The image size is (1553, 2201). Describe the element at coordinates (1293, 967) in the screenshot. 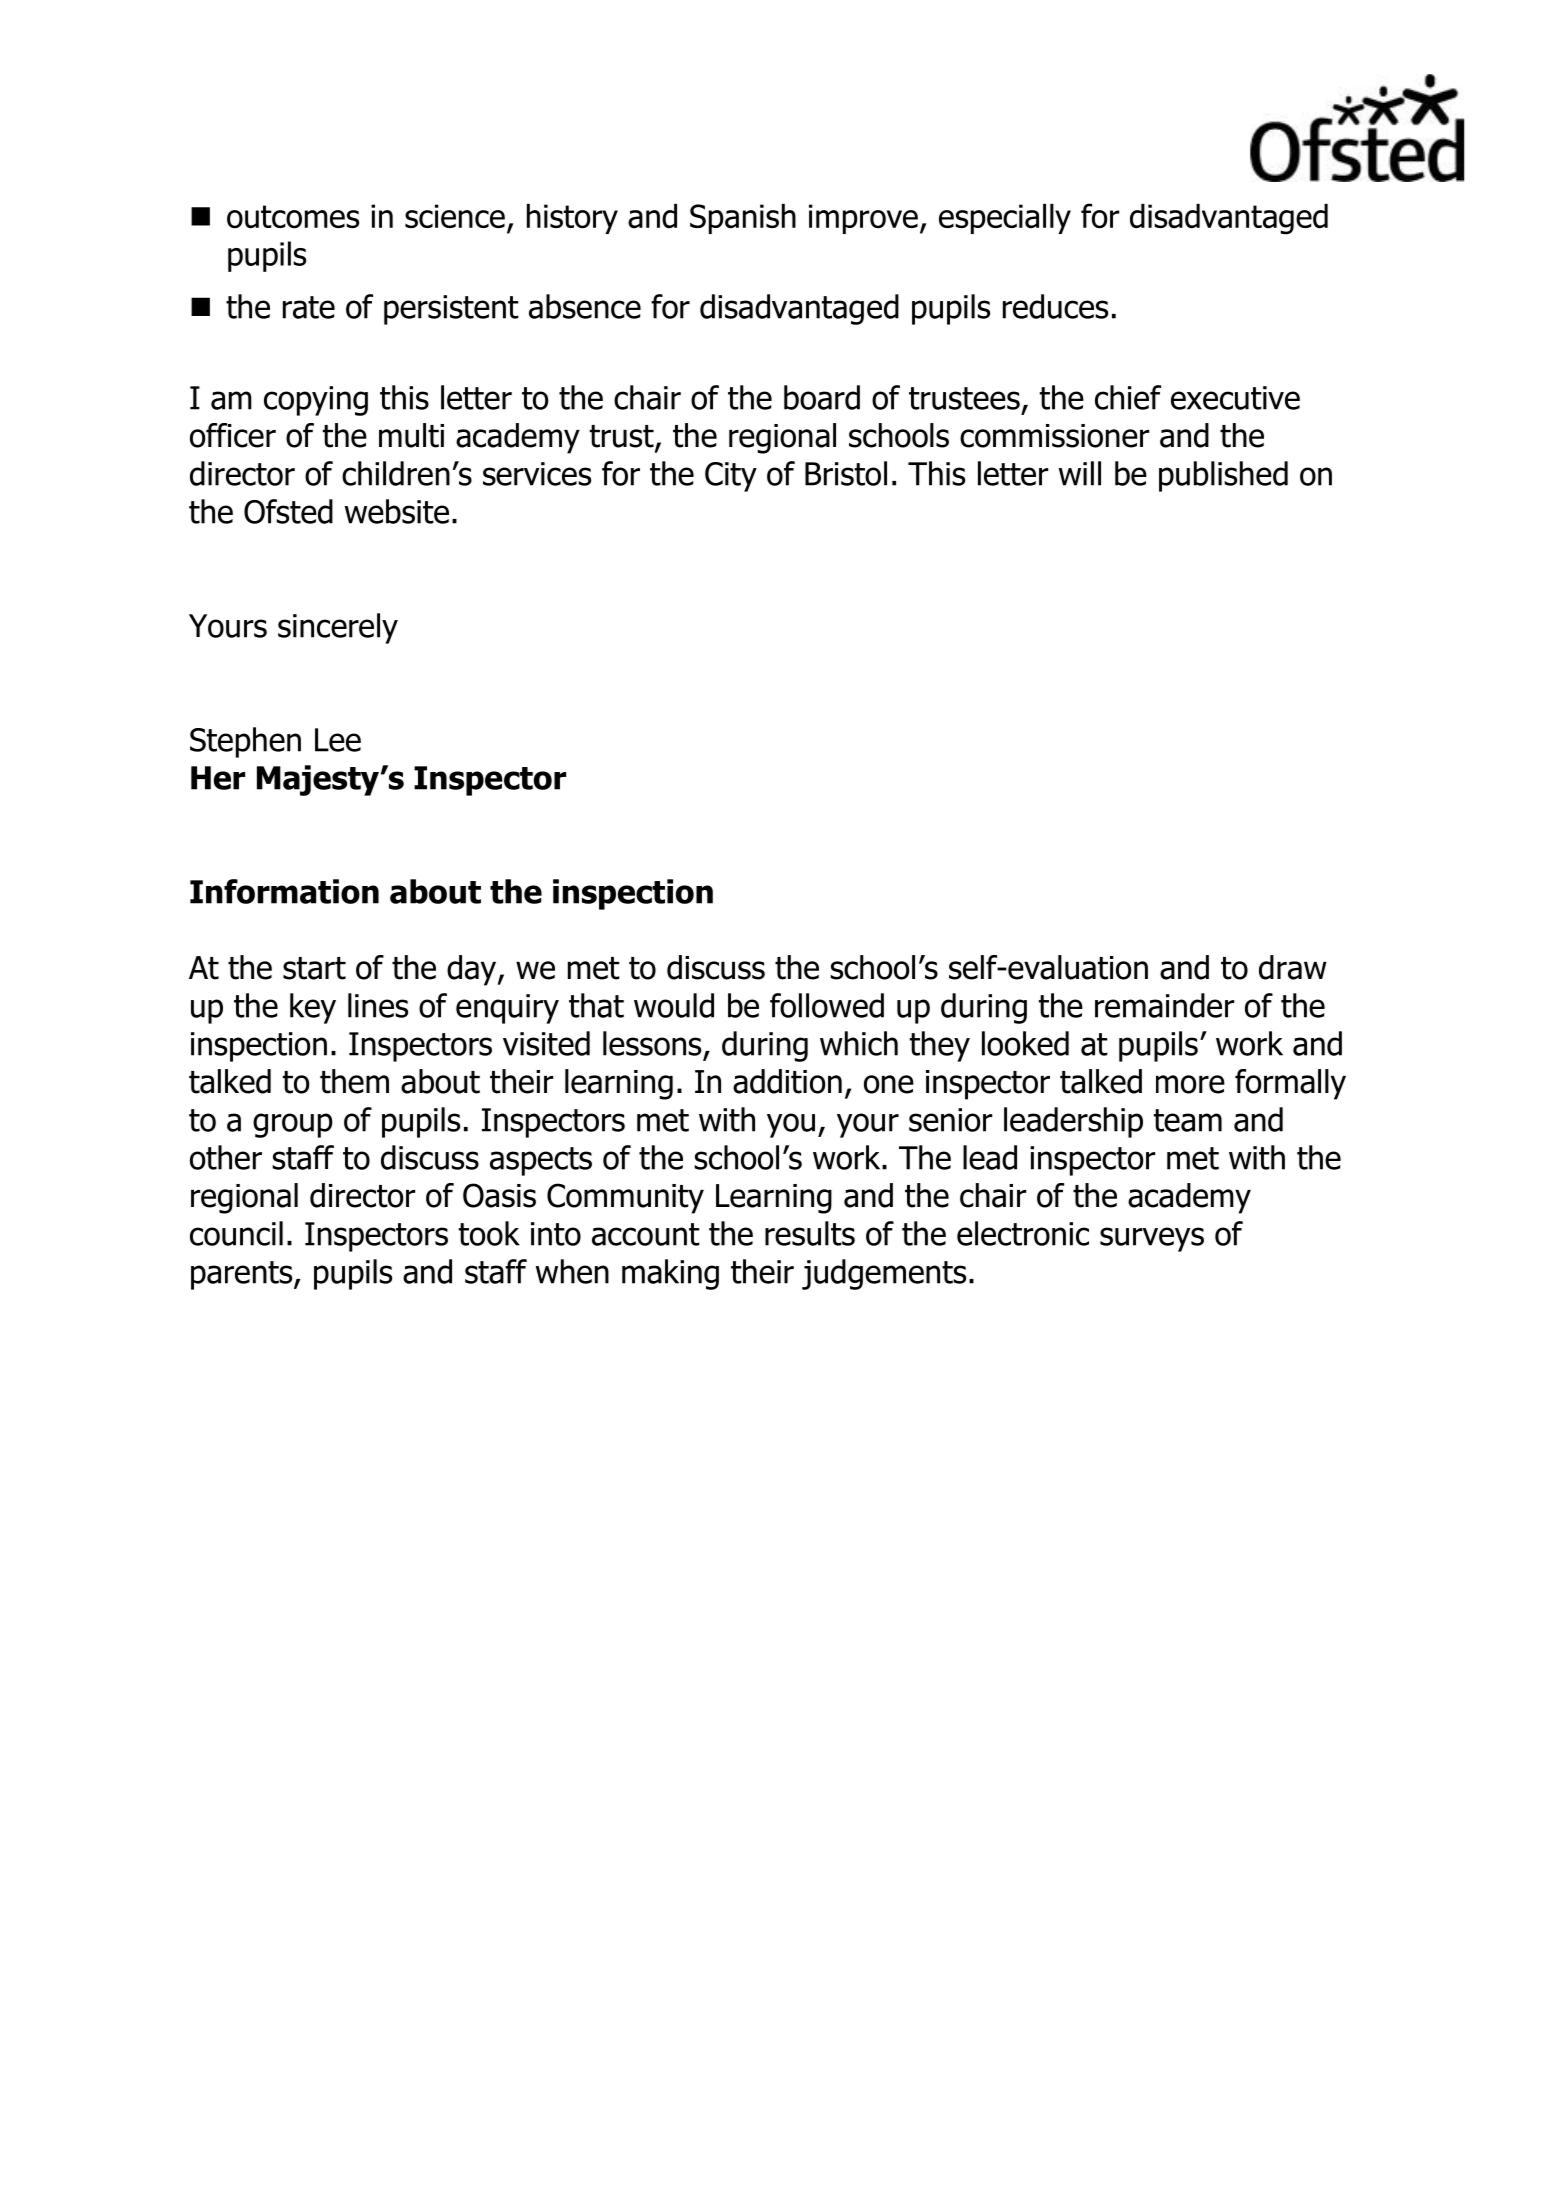

I see `draw` at that location.
